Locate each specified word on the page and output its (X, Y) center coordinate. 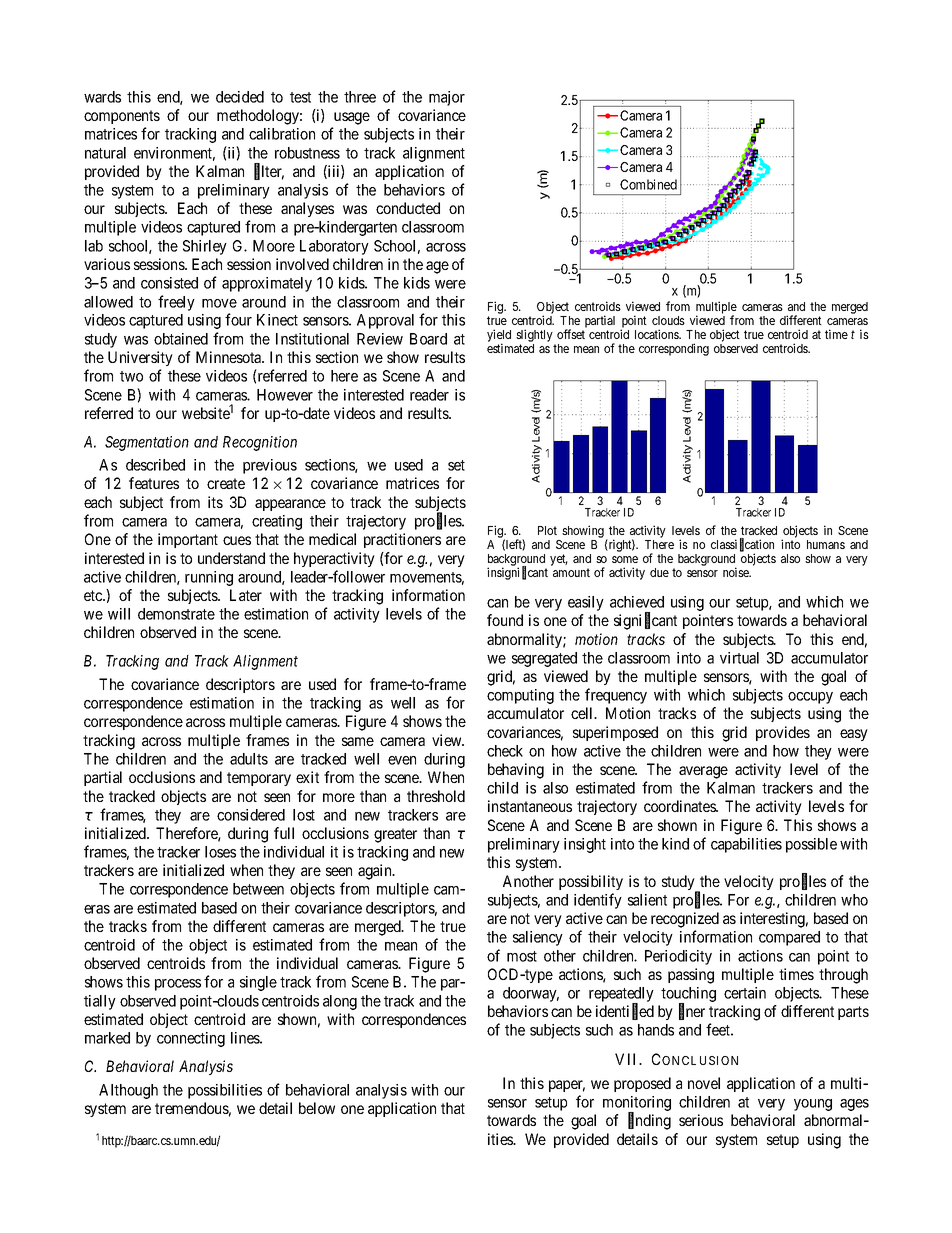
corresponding (674, 349)
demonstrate (176, 614)
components (122, 117)
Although (128, 1091)
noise (737, 572)
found (505, 620)
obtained (181, 339)
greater (395, 835)
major (447, 98)
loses (220, 852)
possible (811, 845)
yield (499, 336)
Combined (648, 184)
